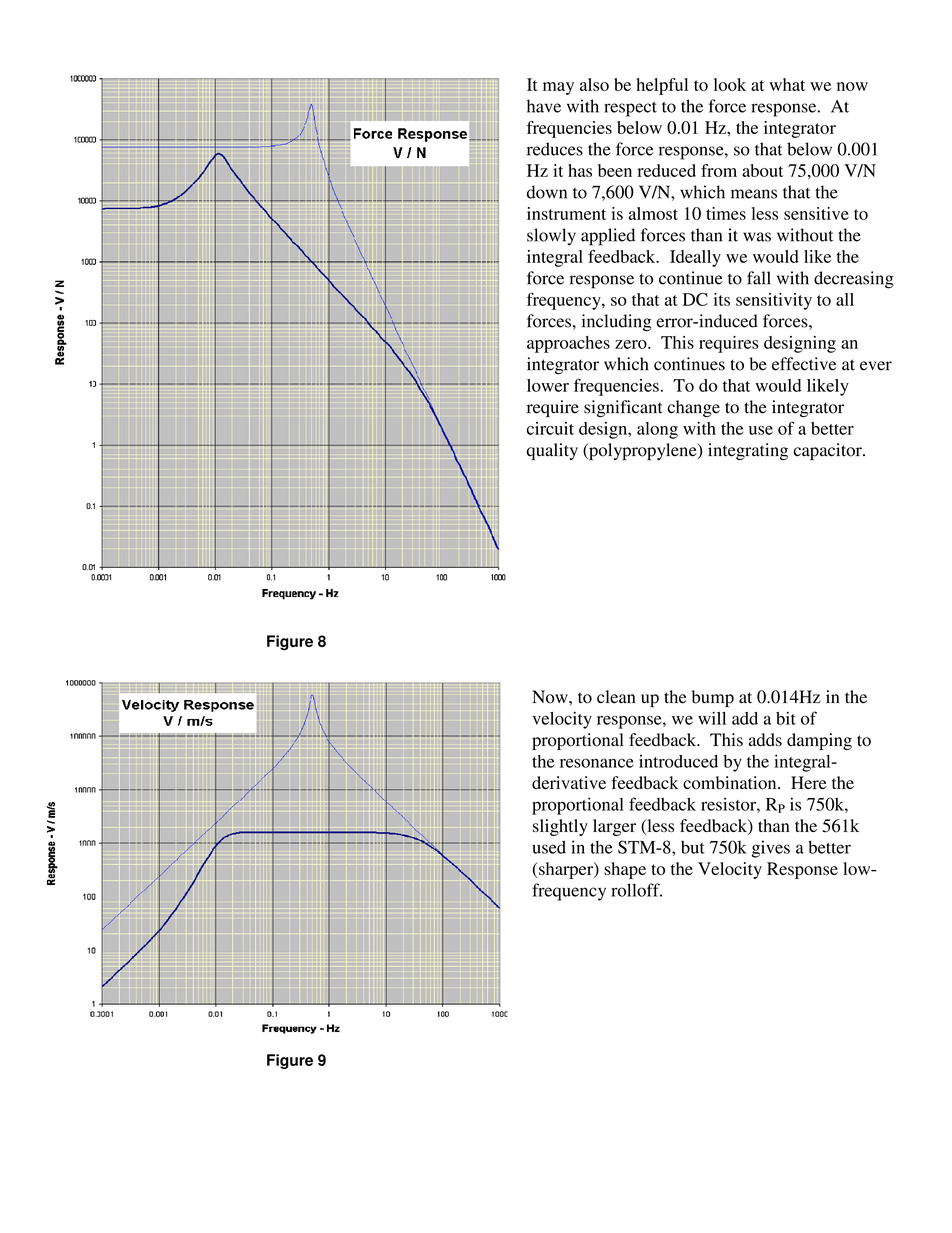  What do you see at coordinates (748, 451) in the page?
I see `integrating` at bounding box center [748, 451].
